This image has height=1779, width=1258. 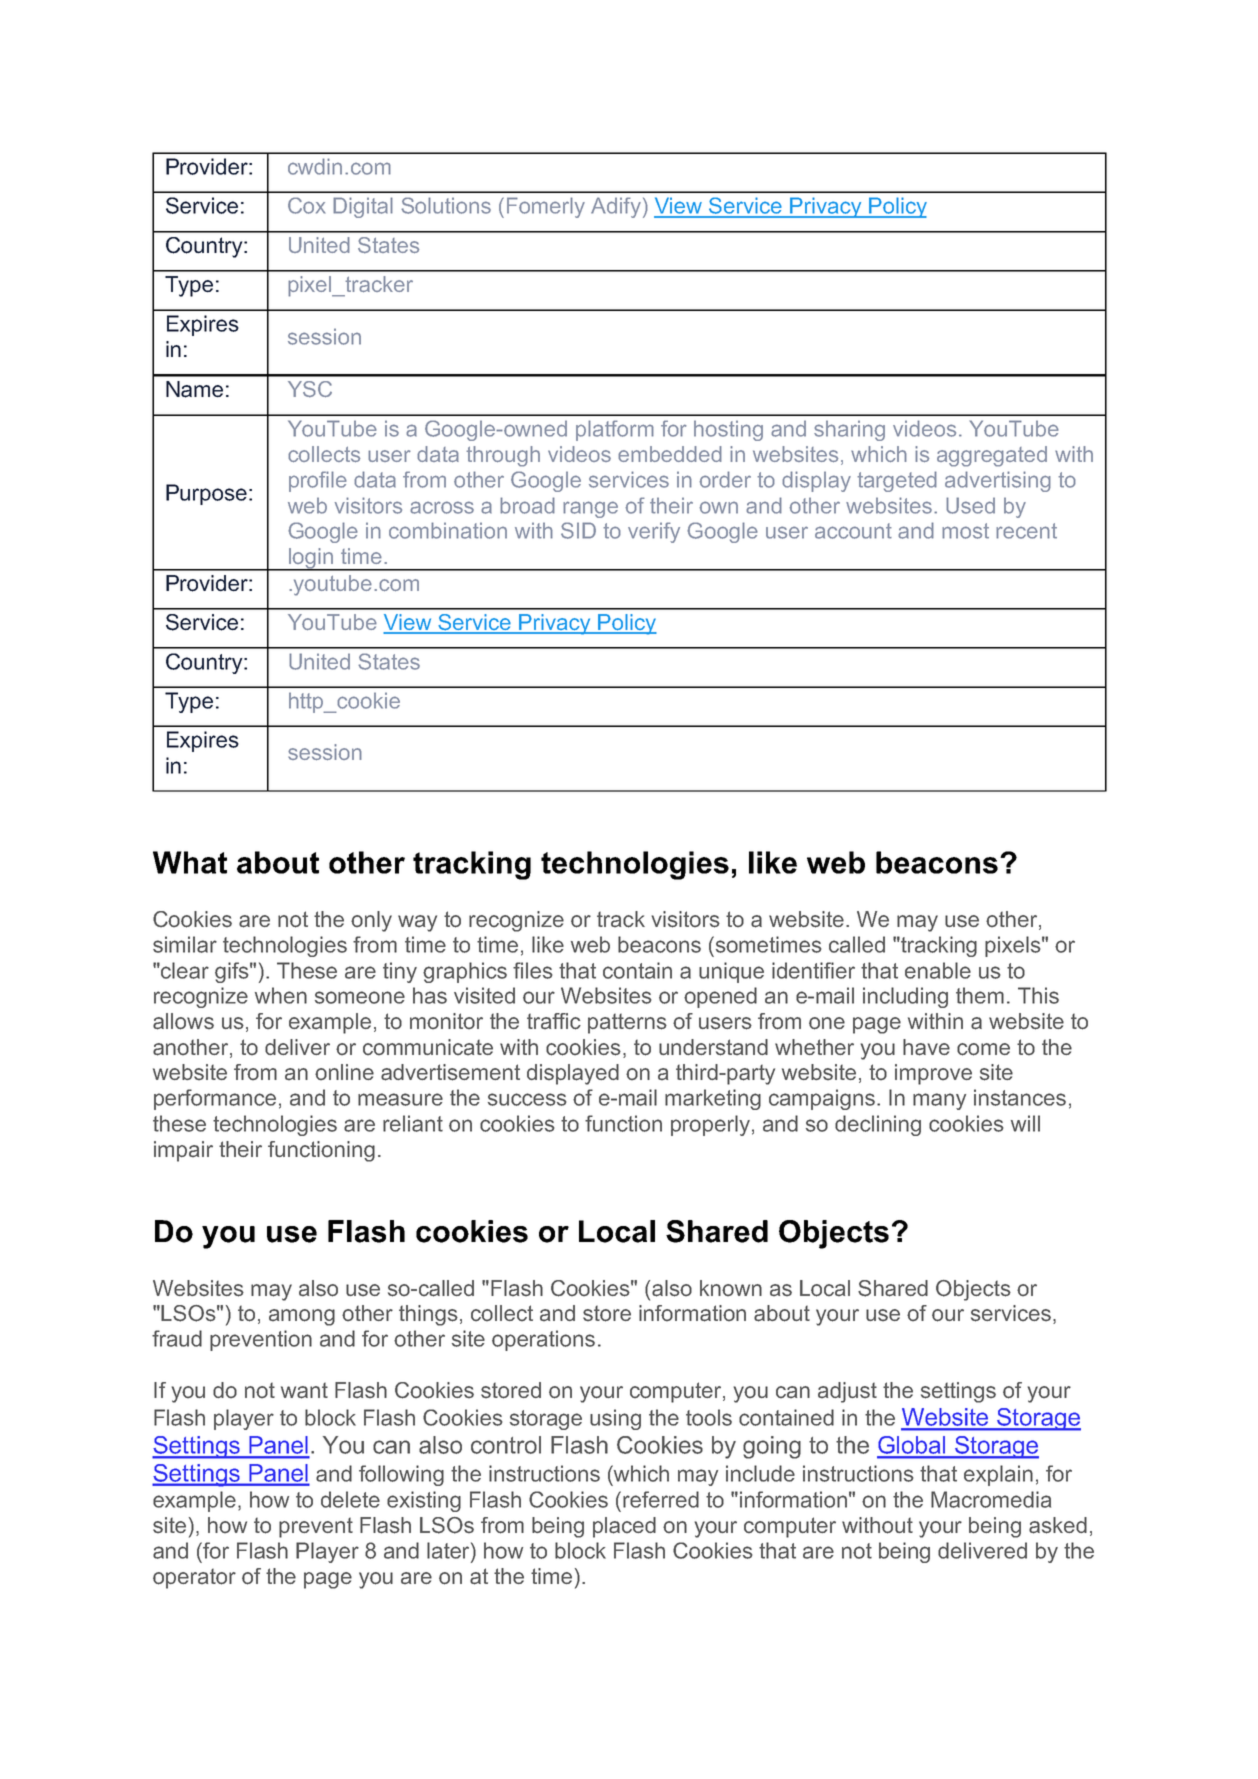 What do you see at coordinates (533, 970) in the image?
I see `files` at bounding box center [533, 970].
